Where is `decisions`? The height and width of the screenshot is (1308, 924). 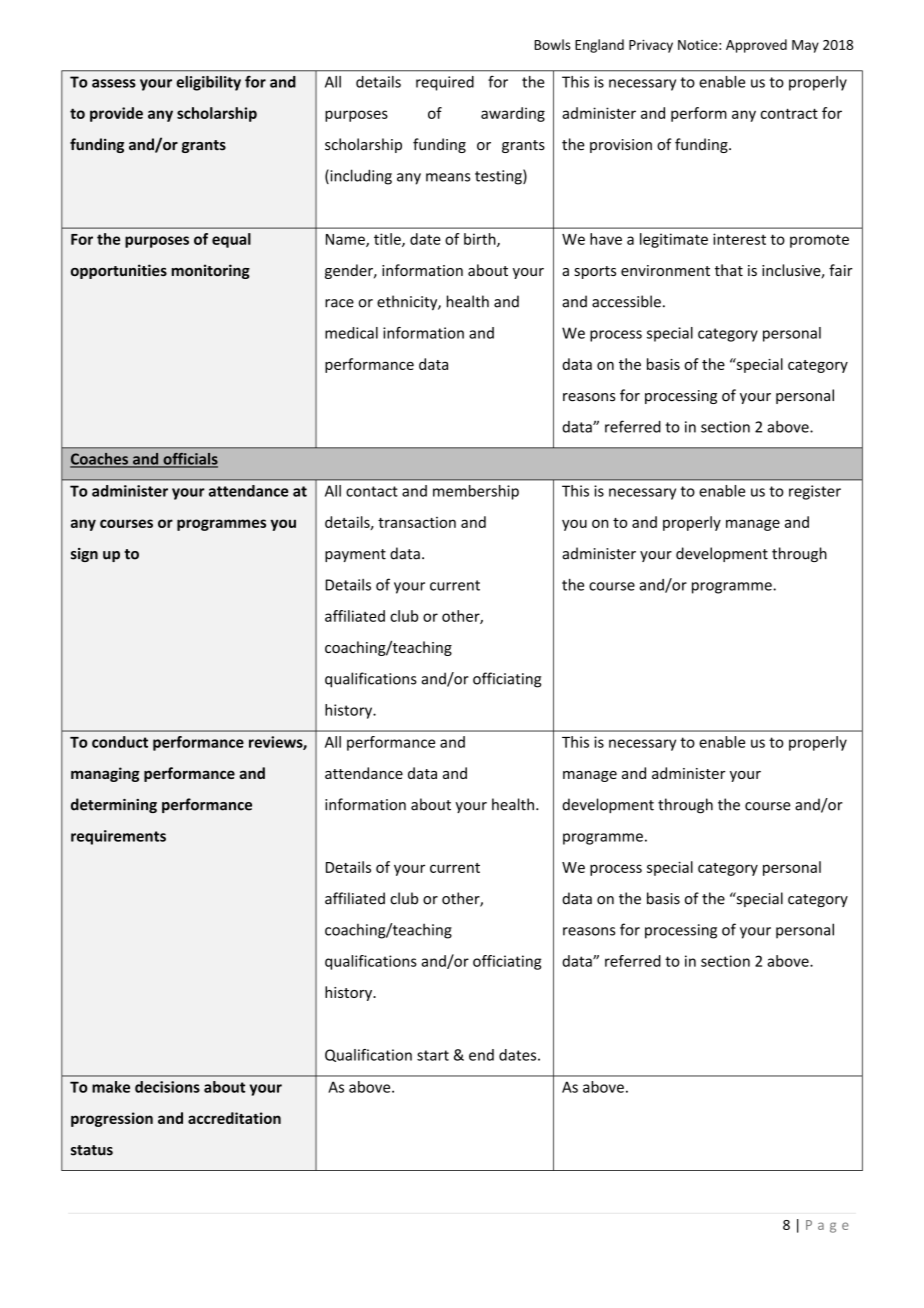 decisions is located at coordinates (167, 1087).
